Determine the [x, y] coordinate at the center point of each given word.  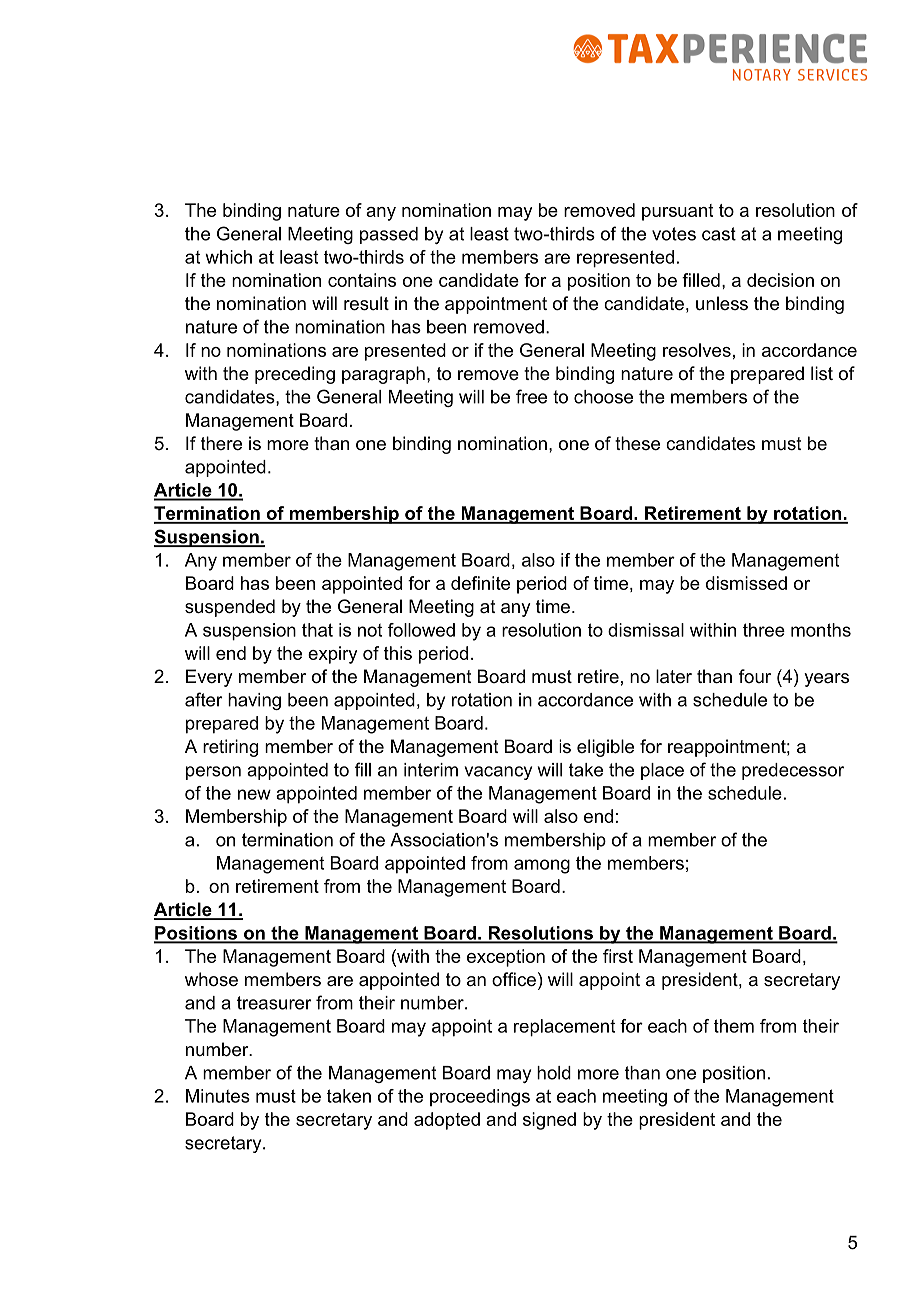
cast [719, 234]
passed [389, 235]
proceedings [480, 1098]
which [228, 257]
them [734, 1026]
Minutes [218, 1096]
